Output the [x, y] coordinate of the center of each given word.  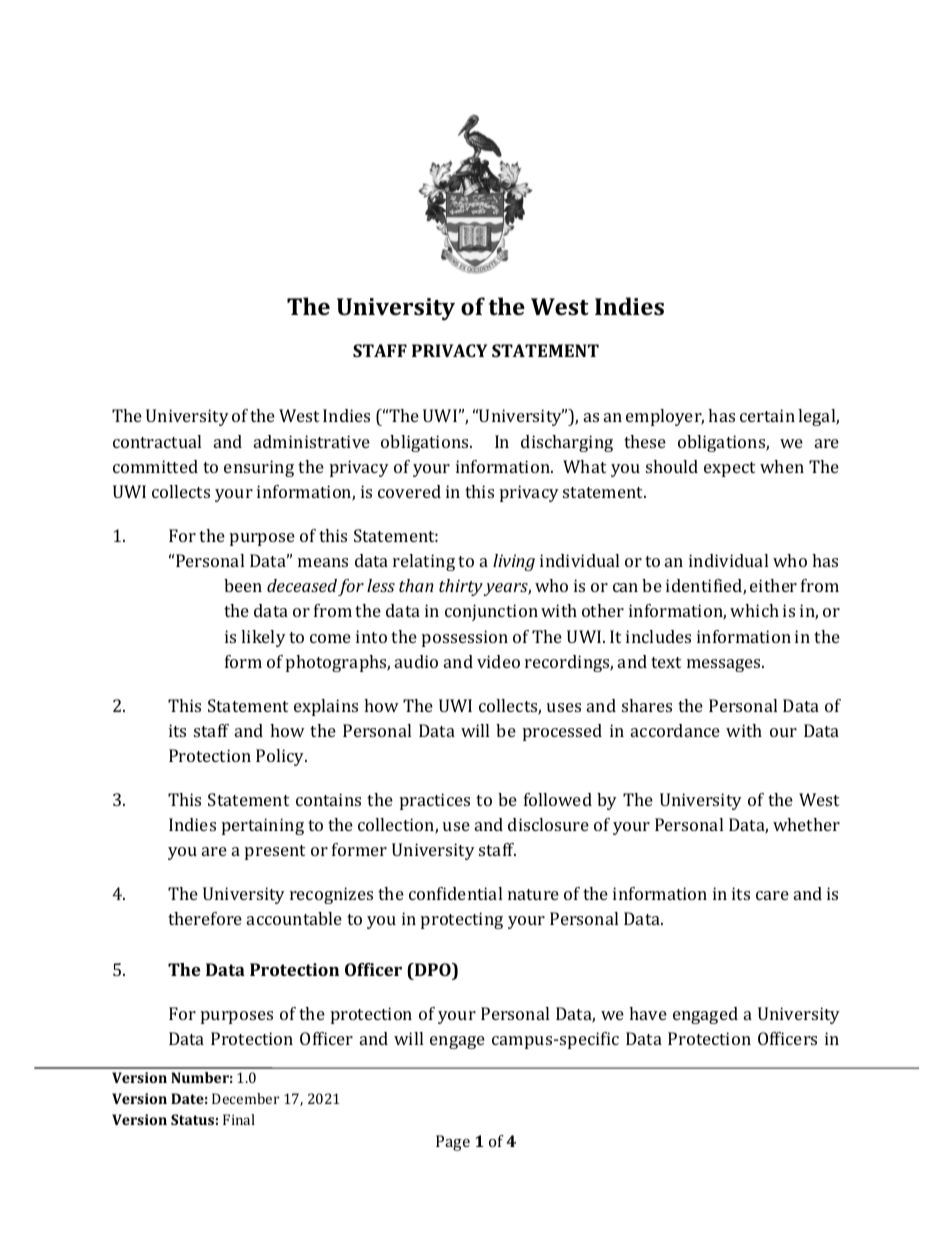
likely [263, 638]
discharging [567, 443]
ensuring [259, 468]
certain [767, 415]
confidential [455, 893]
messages [725, 665]
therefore [205, 918]
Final [239, 1119]
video [498, 661]
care [772, 895]
